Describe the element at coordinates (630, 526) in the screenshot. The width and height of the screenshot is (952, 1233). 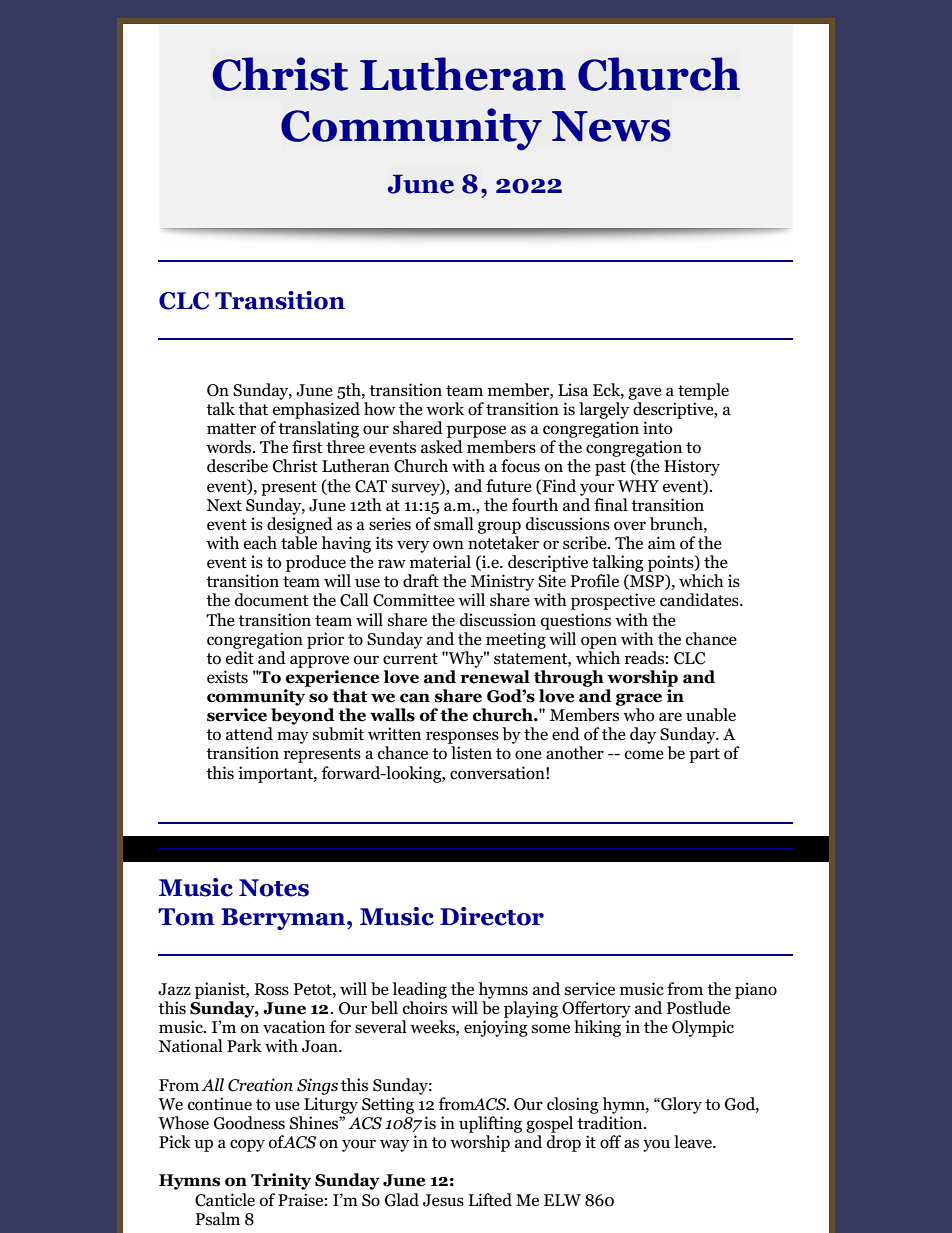
I see `over` at that location.
